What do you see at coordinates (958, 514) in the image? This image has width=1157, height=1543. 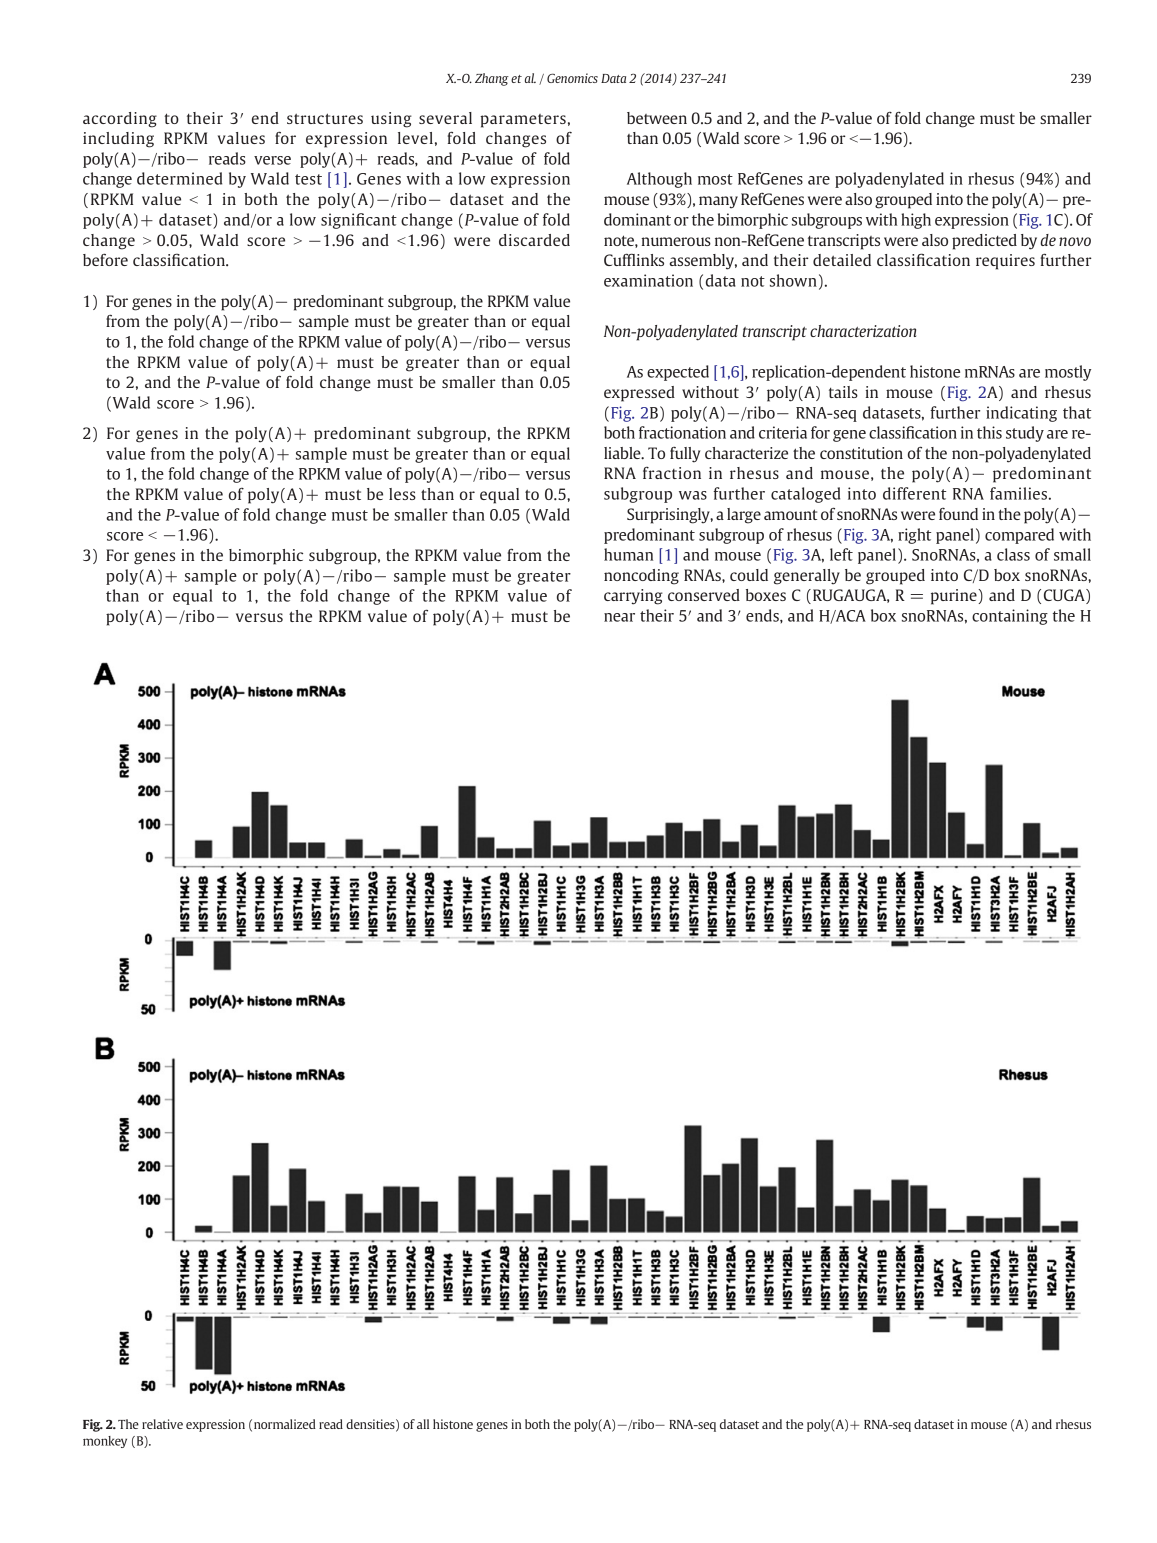 I see `found` at bounding box center [958, 514].
